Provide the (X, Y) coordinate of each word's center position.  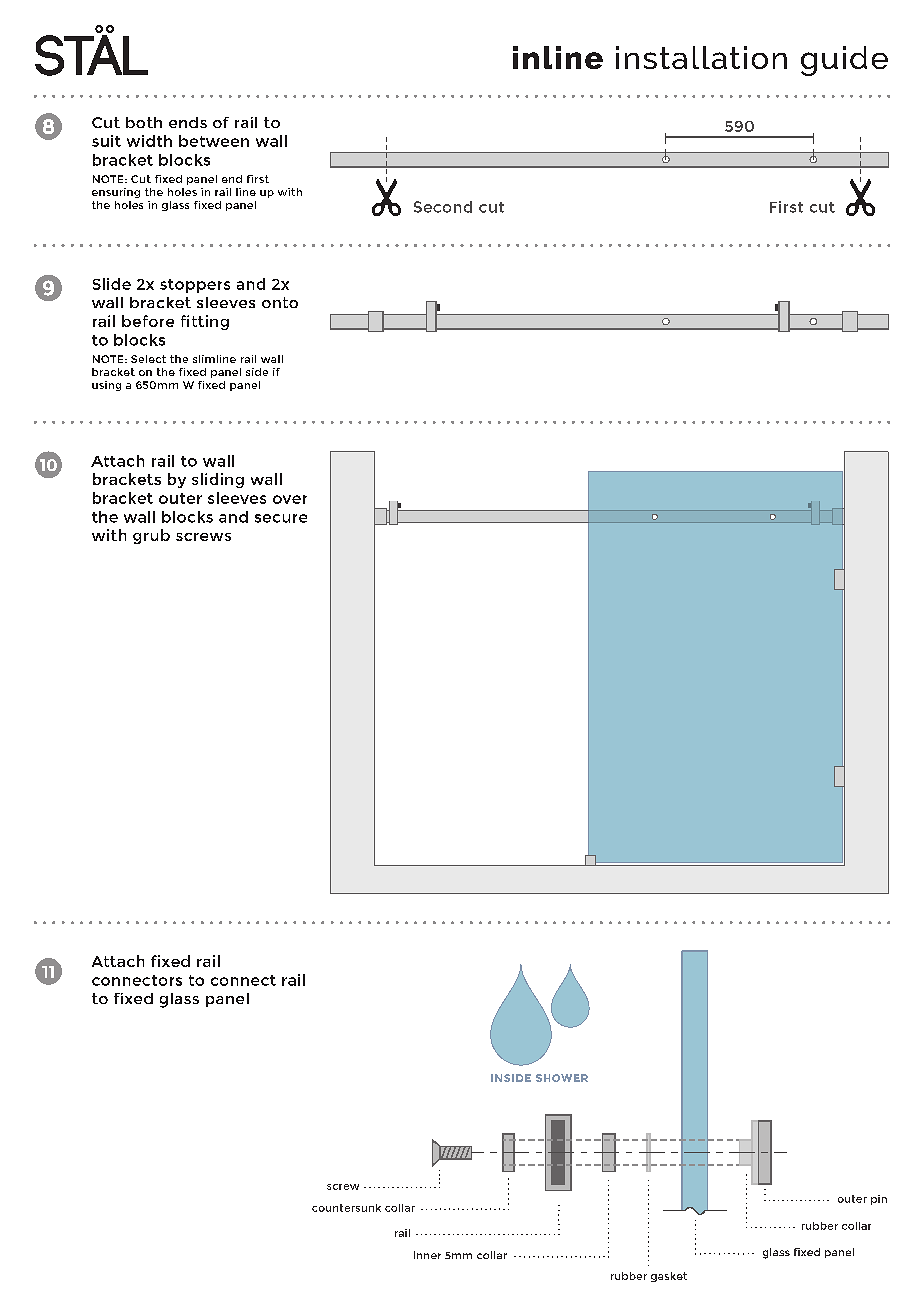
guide (844, 61)
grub (151, 536)
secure (281, 518)
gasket (669, 1277)
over (290, 499)
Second (443, 207)
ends (188, 122)
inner (427, 1255)
